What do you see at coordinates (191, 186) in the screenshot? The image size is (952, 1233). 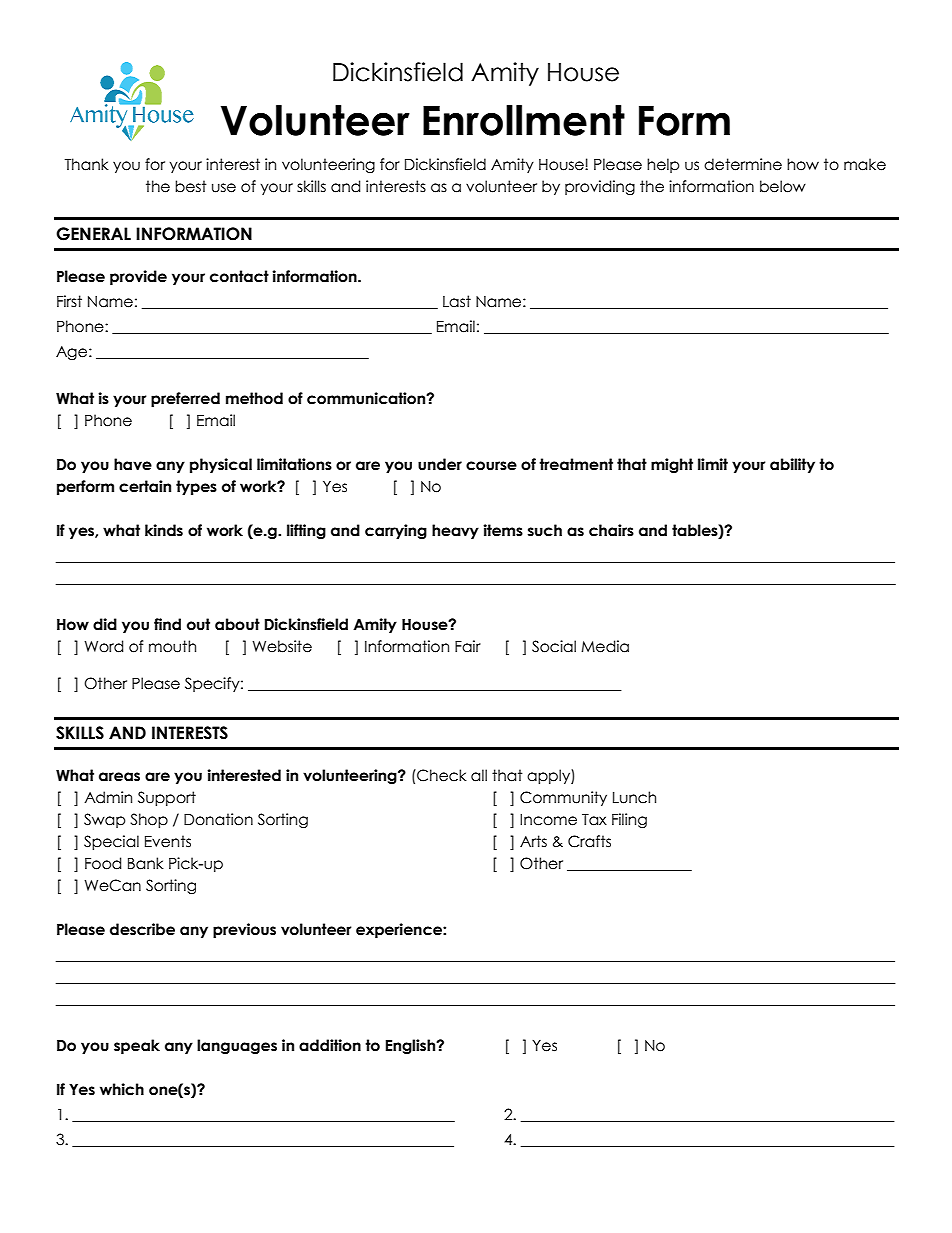 I see `best` at bounding box center [191, 186].
